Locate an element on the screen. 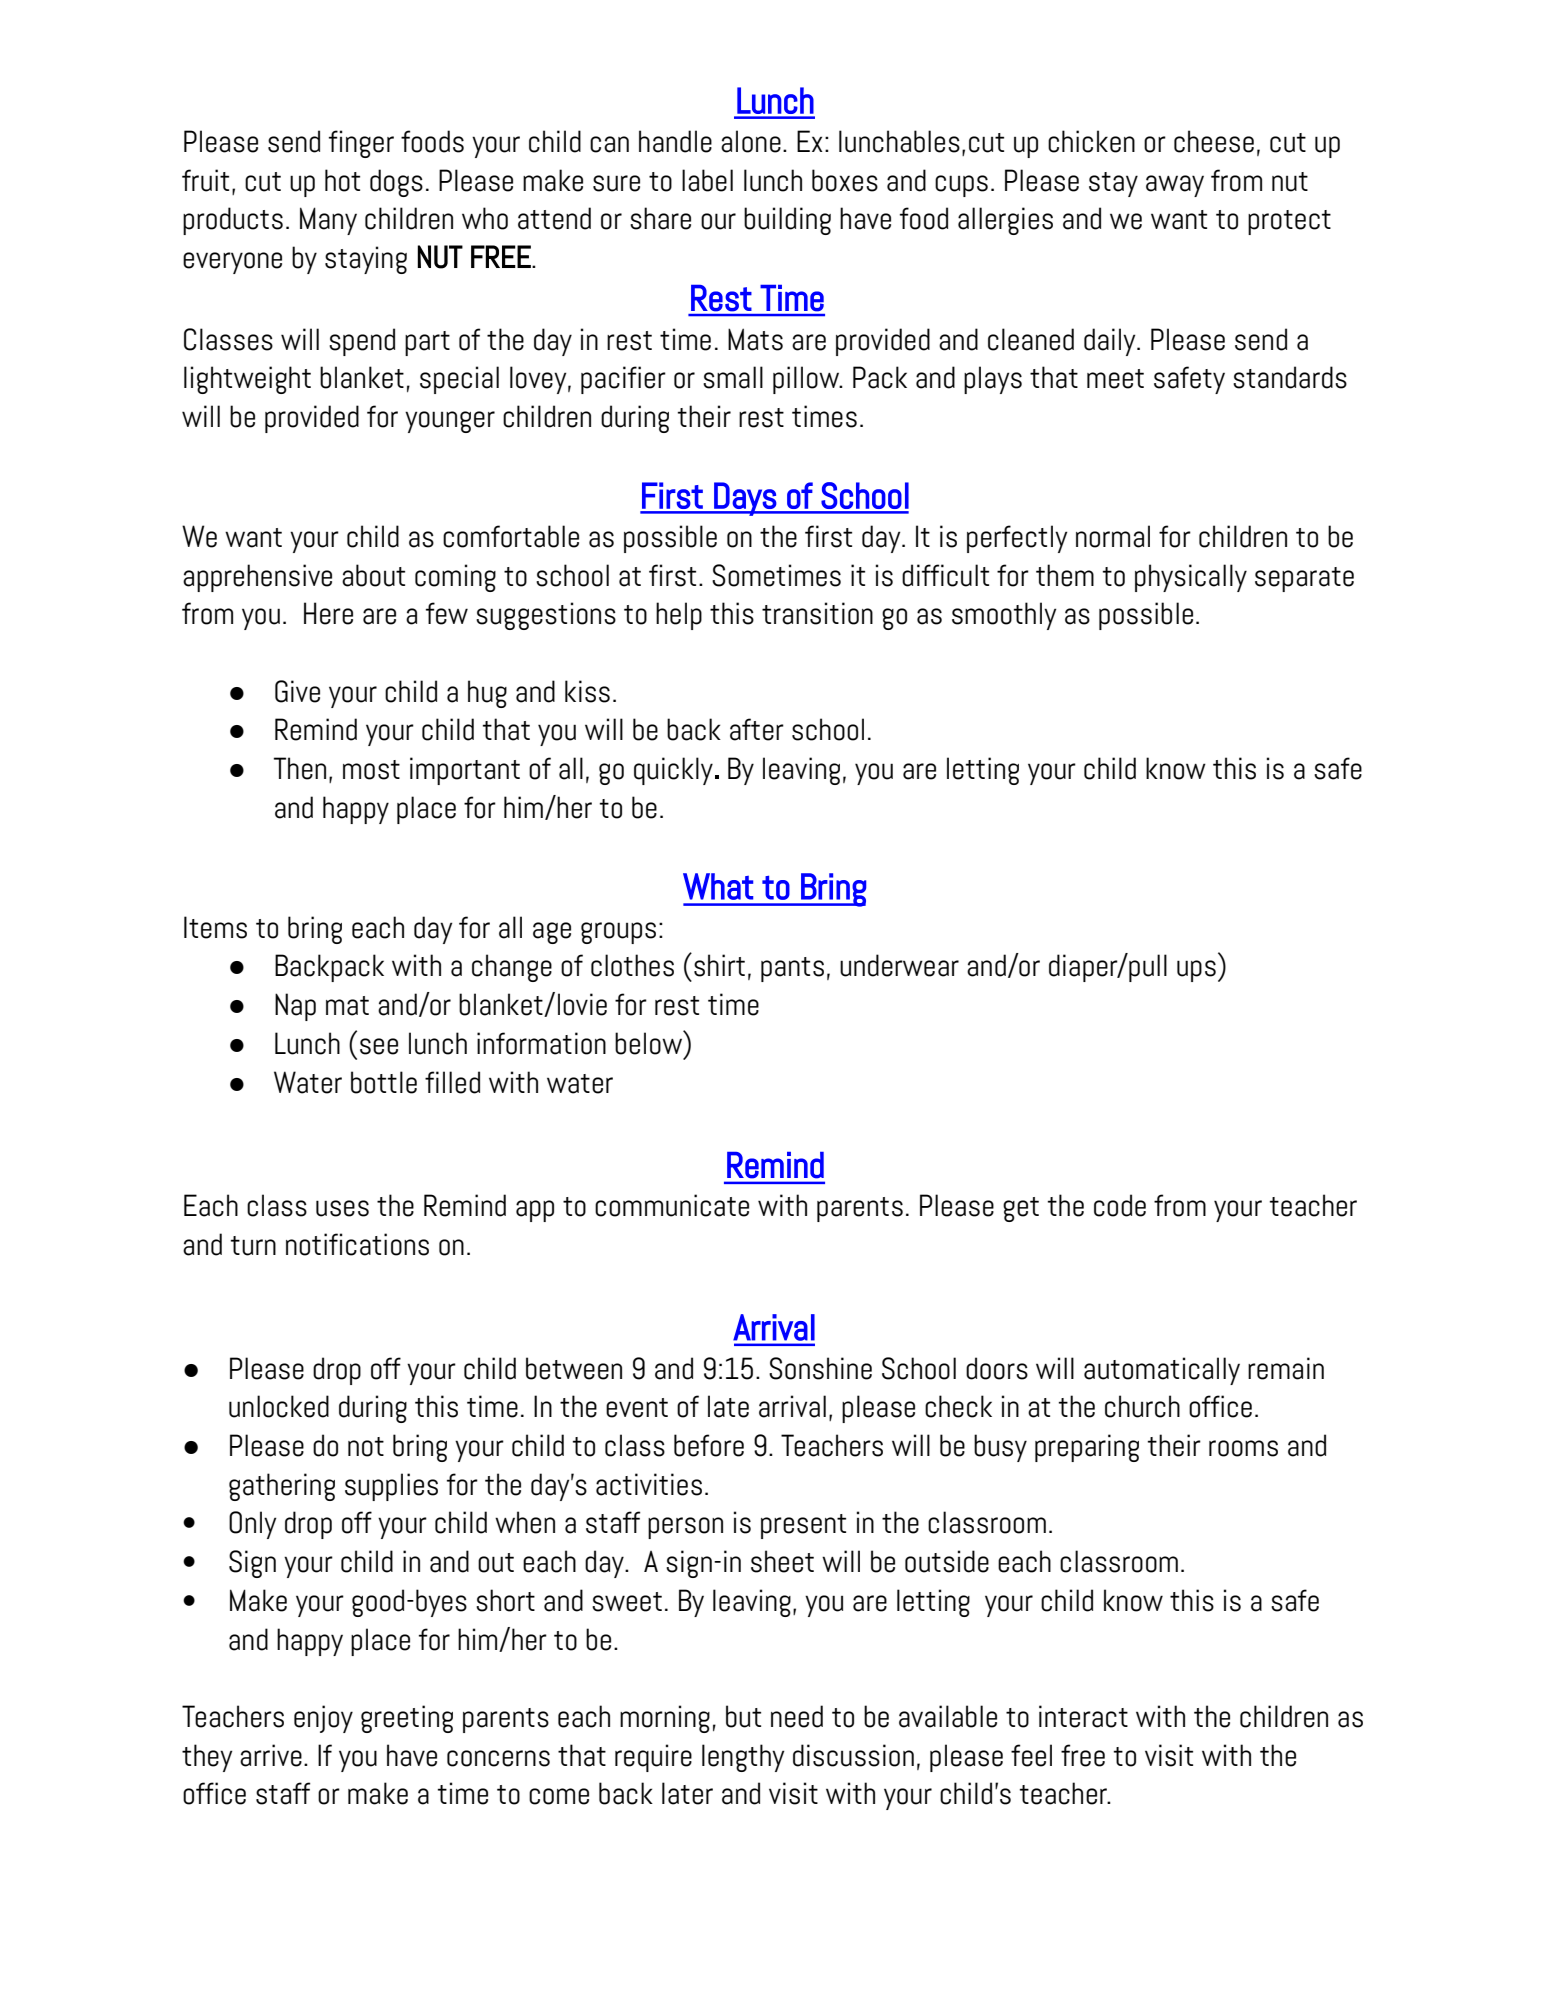 The height and width of the screenshot is (2004, 1549). physically is located at coordinates (1191, 578).
